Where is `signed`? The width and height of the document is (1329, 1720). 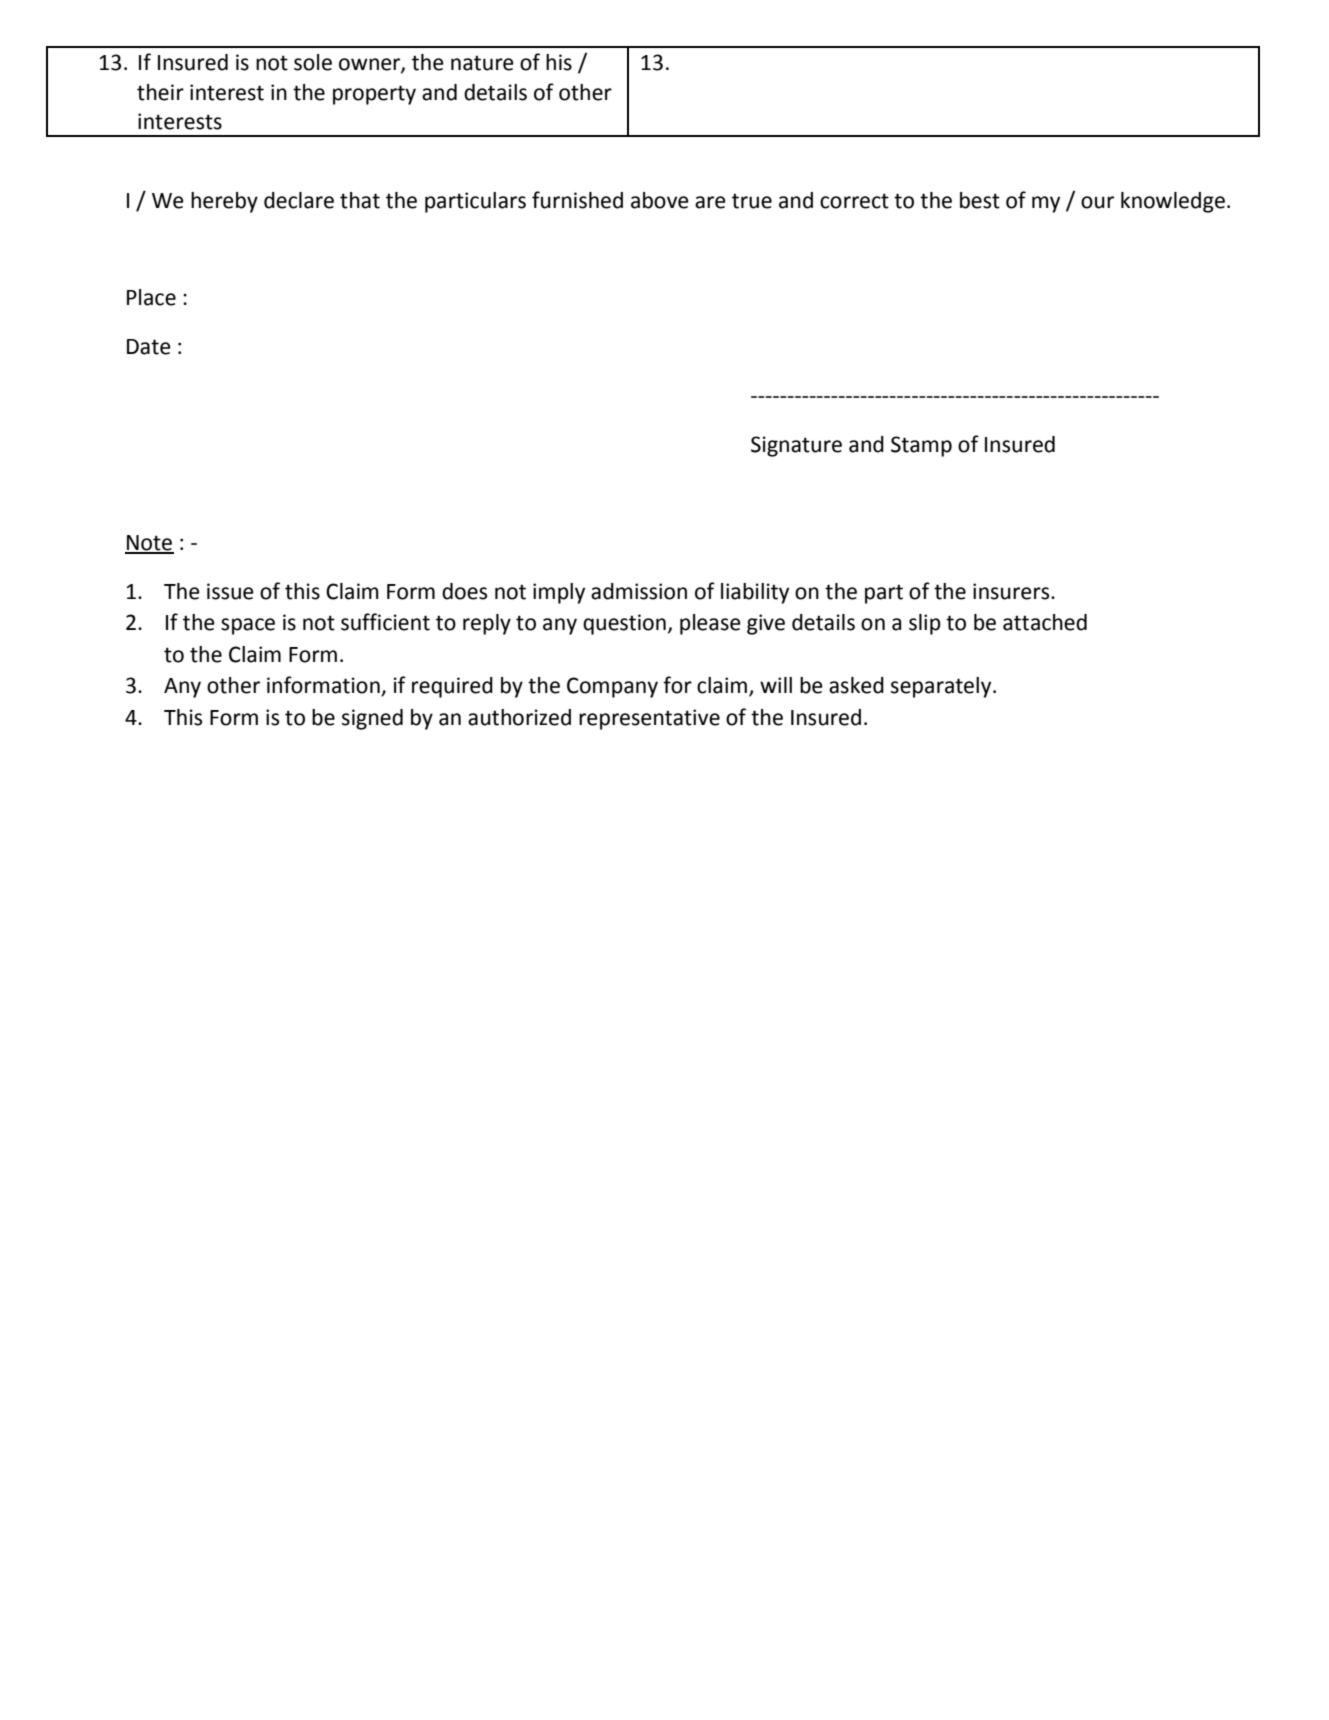
signed is located at coordinates (372, 719).
